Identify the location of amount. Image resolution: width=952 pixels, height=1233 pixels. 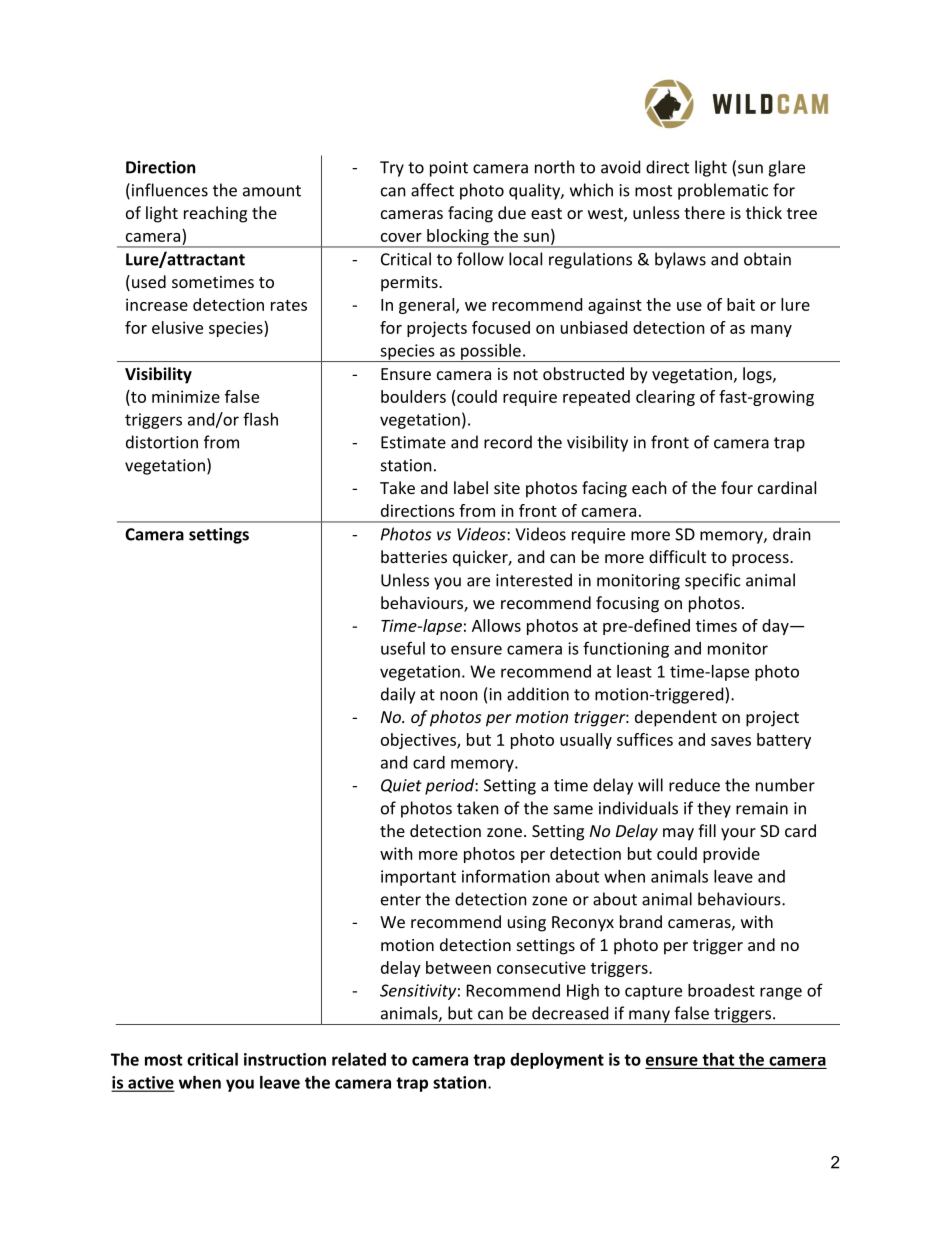
(272, 191).
